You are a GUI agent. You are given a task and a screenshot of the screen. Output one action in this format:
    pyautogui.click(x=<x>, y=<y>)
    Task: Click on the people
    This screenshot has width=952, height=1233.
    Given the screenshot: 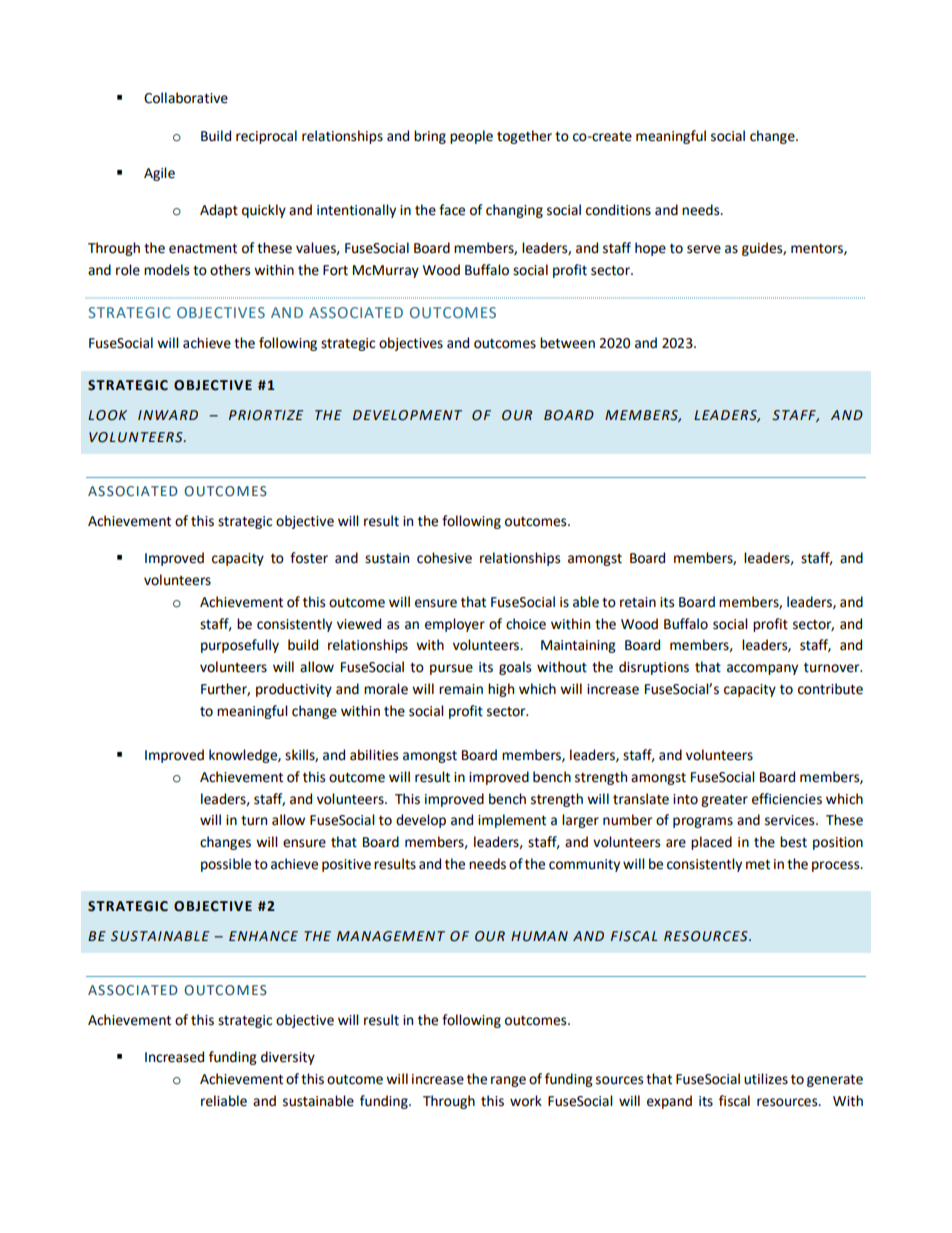 What is the action you would take?
    pyautogui.click(x=471, y=137)
